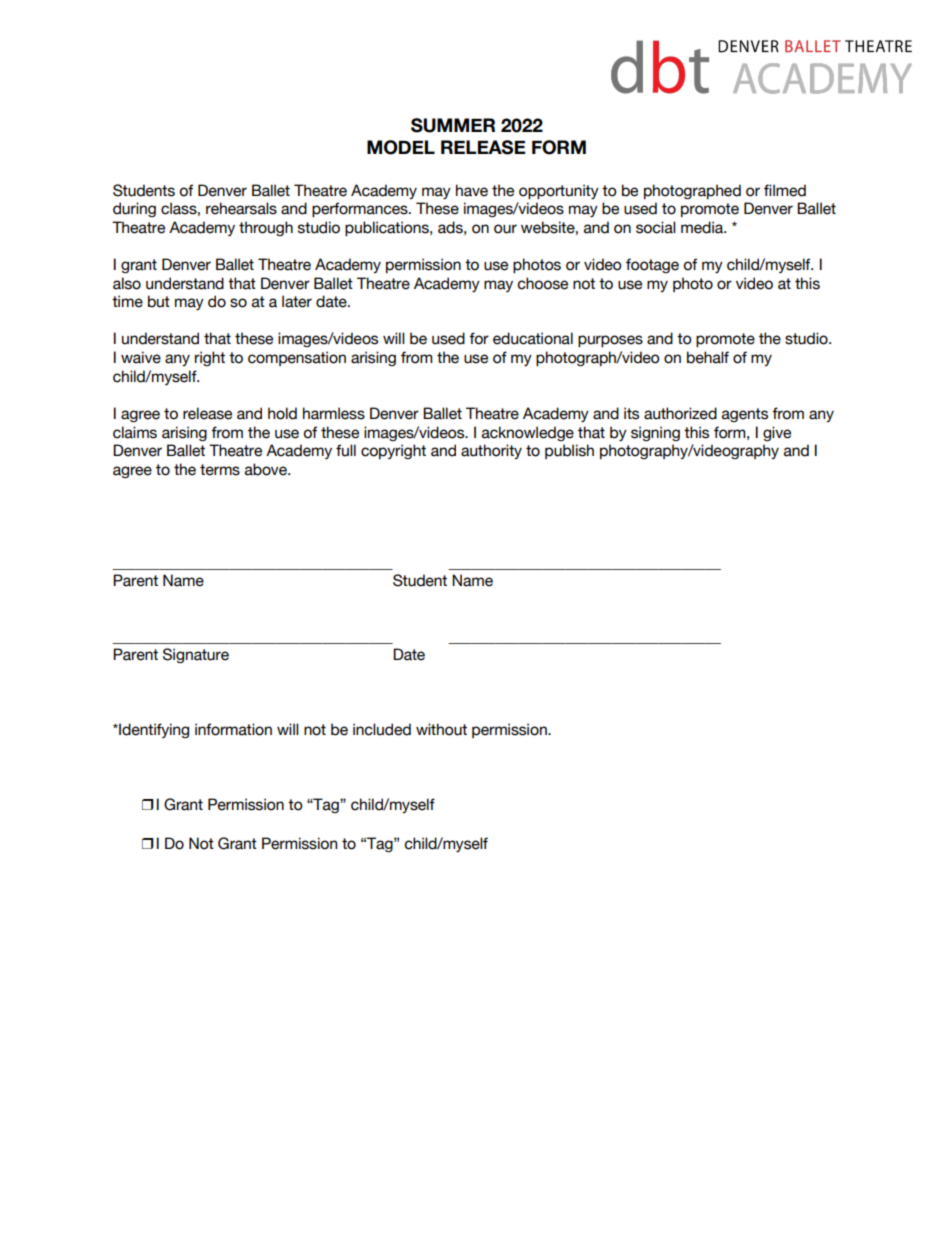 This screenshot has height=1233, width=952. What do you see at coordinates (453, 125) in the screenshot?
I see `SUMMER` at bounding box center [453, 125].
